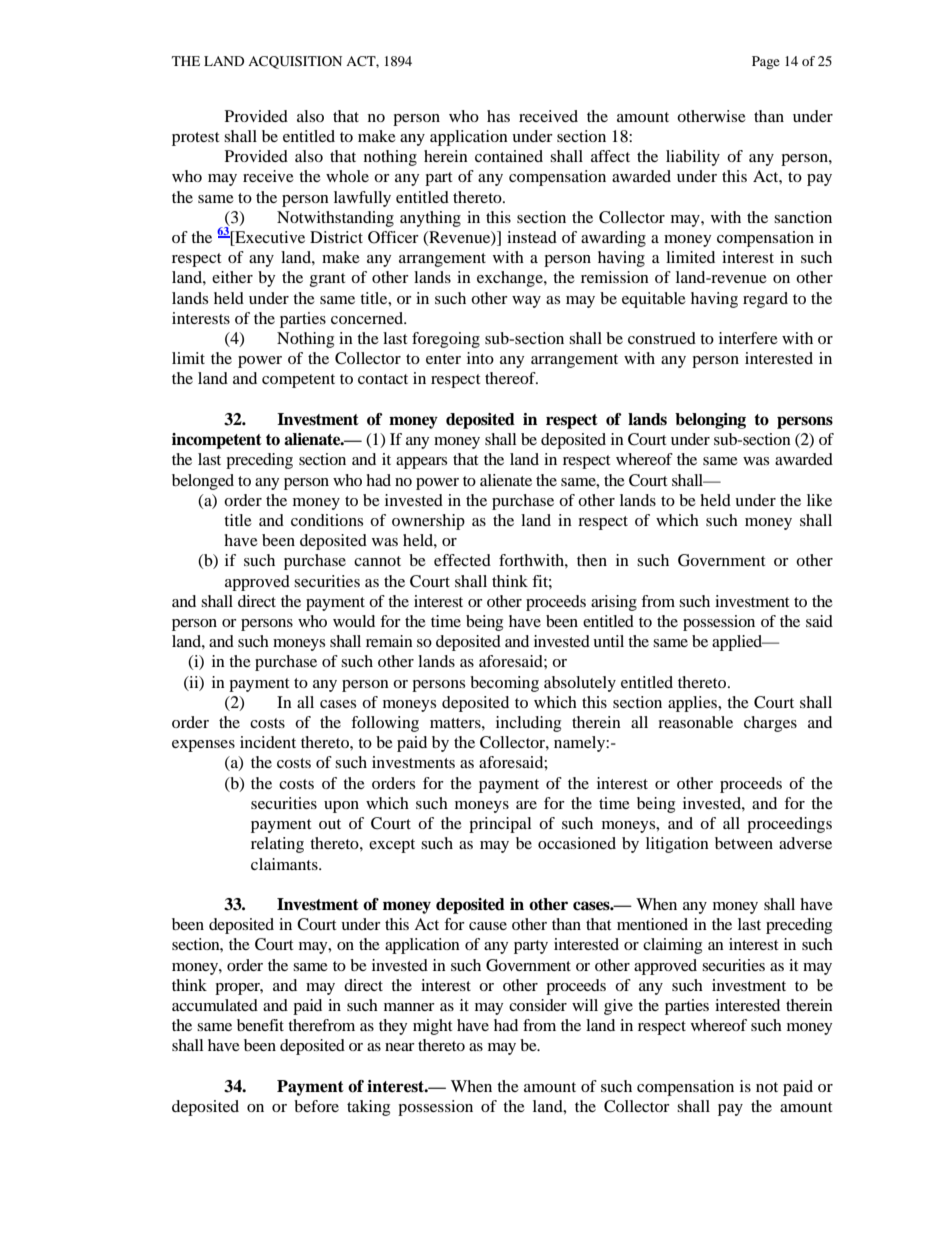 Image resolution: width=952 pixels, height=1233 pixels. I want to click on consider, so click(538, 1005).
